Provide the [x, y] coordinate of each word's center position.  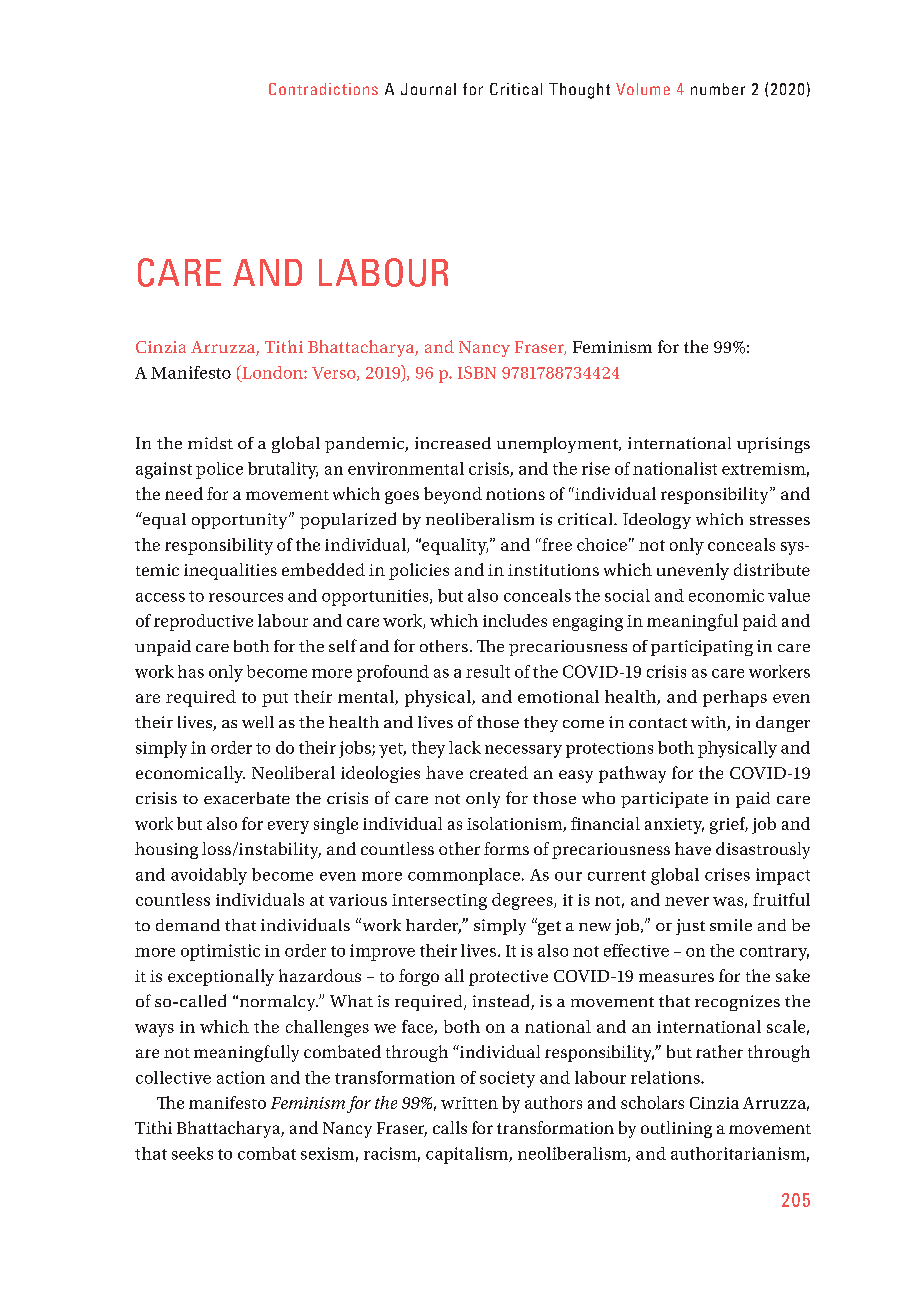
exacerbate [247, 798]
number [718, 89]
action [241, 1077]
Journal [428, 89]
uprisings [773, 445]
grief [729, 825]
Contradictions [323, 89]
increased [453, 443]
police [219, 470]
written [469, 1103]
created [499, 772]
